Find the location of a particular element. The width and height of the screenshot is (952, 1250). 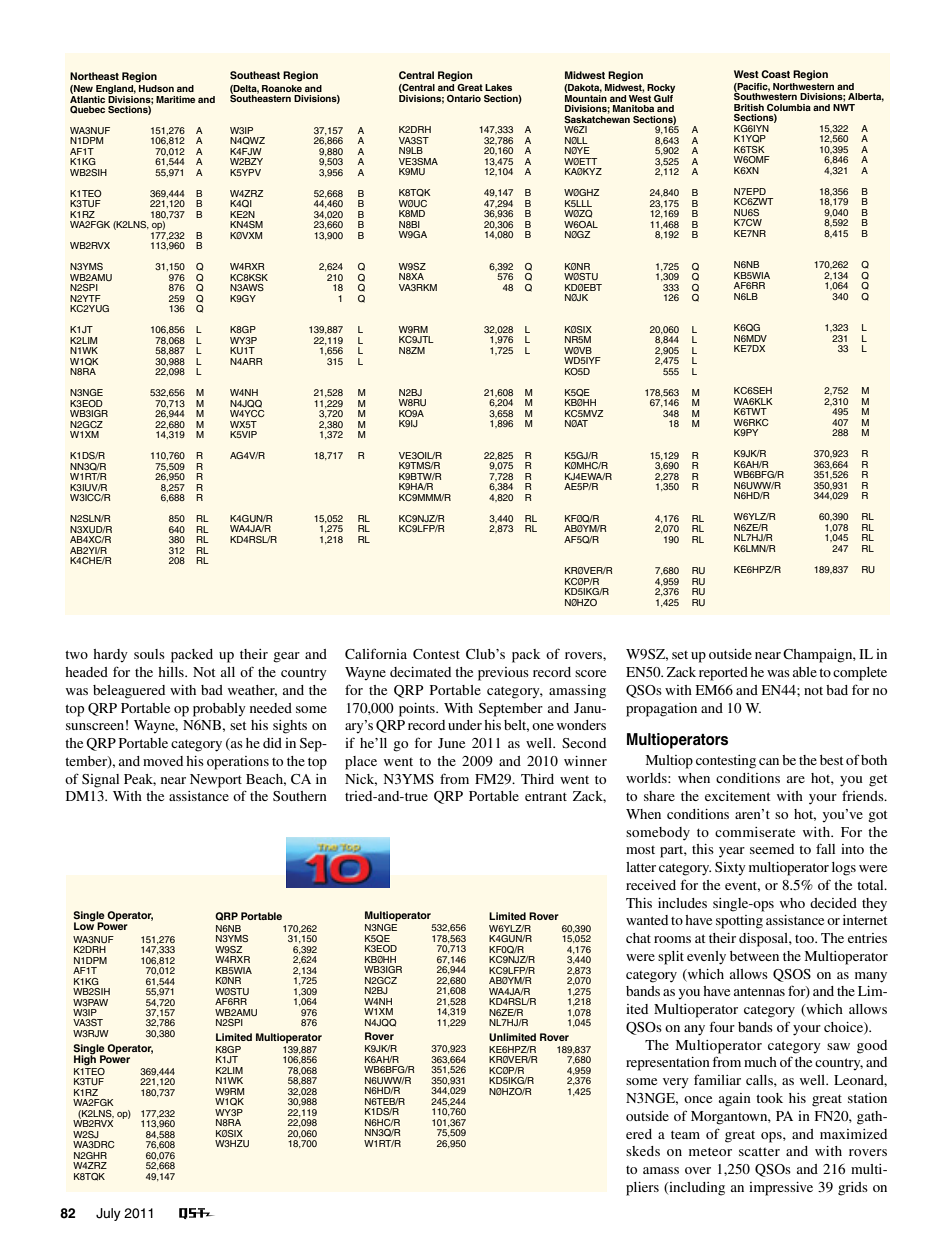

Ontario is located at coordinates (464, 98).
